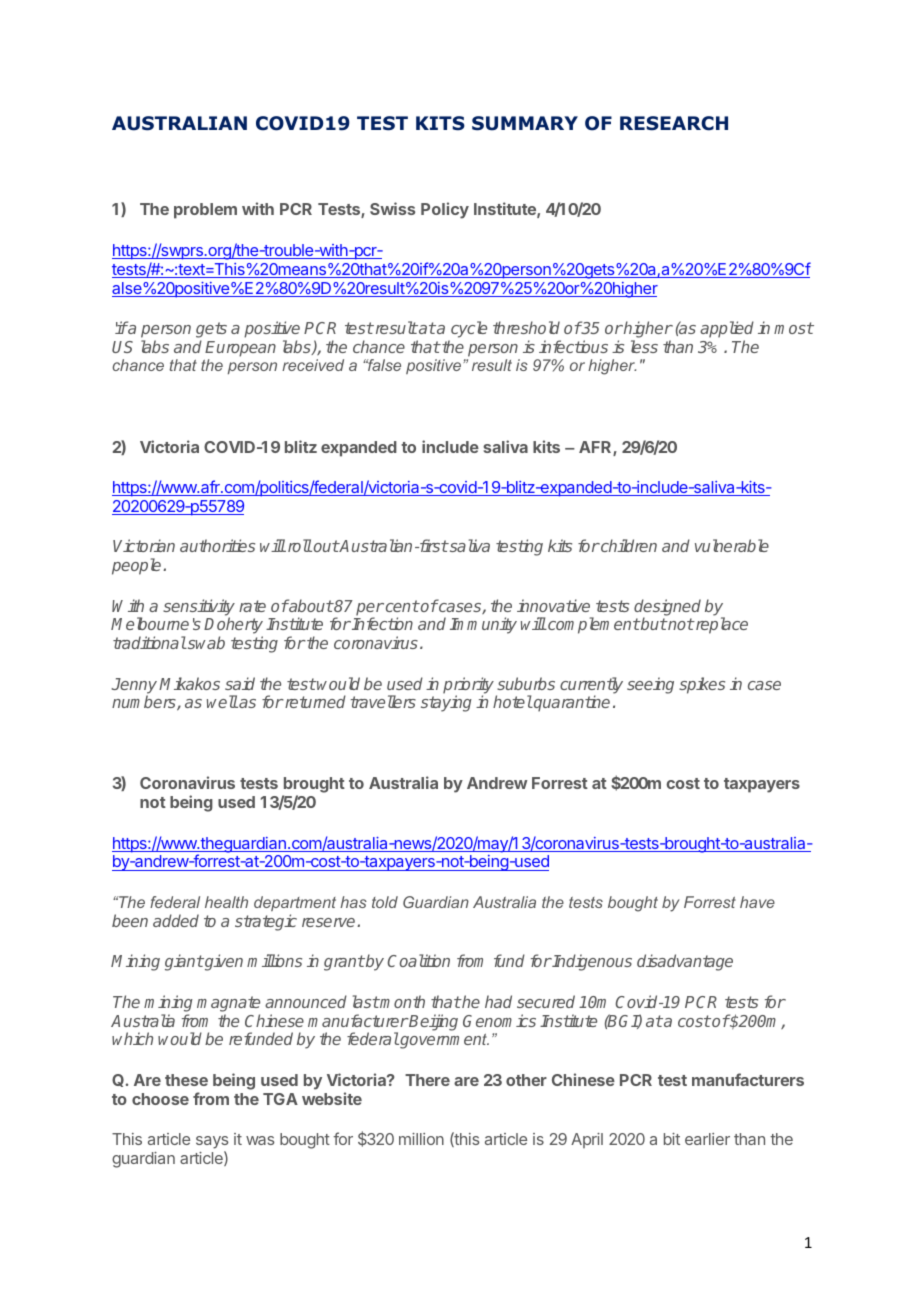 This document has height=1308, width=924. What do you see at coordinates (674, 123) in the document?
I see `RESEARCH` at bounding box center [674, 123].
